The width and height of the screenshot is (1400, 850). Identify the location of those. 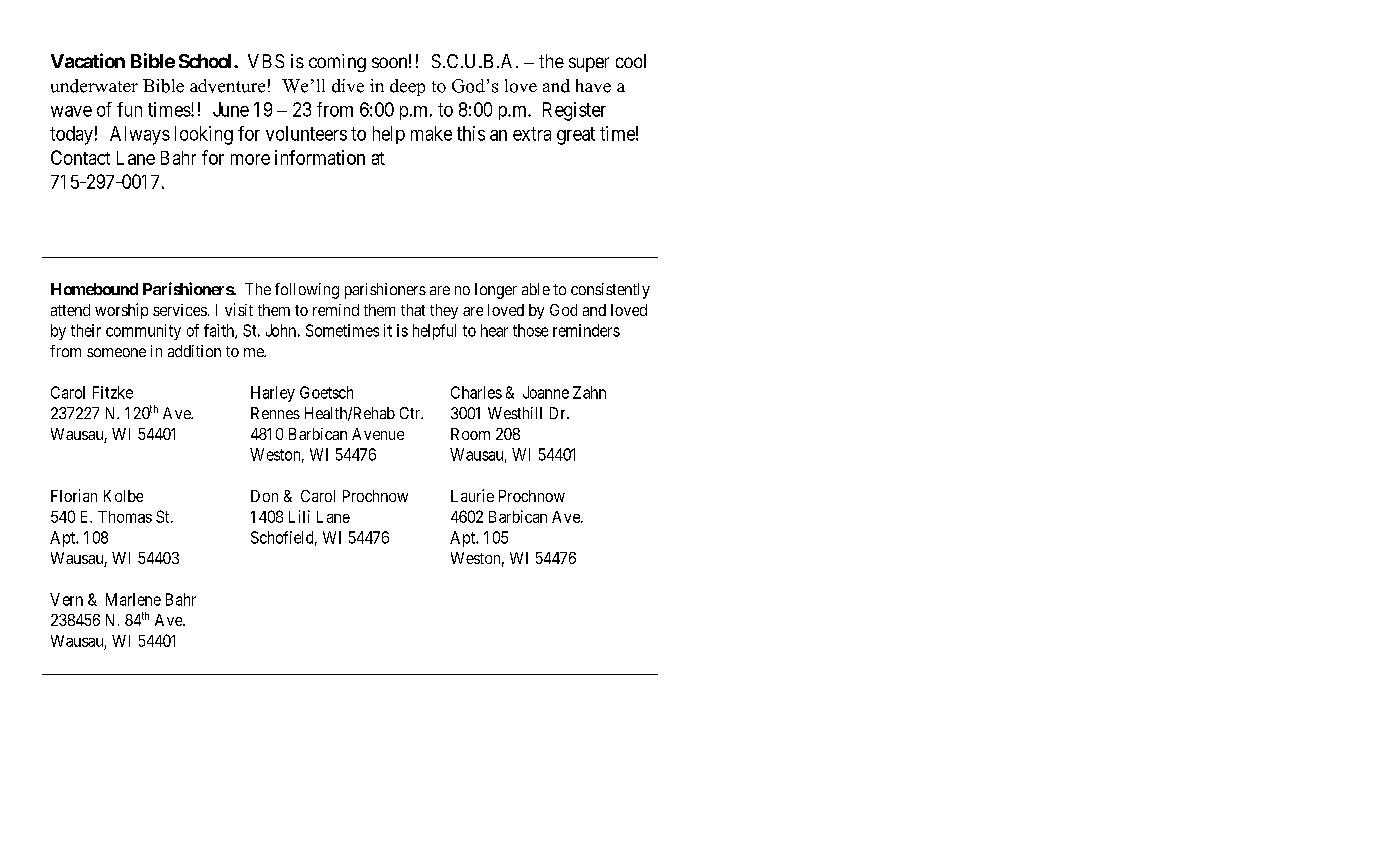
(530, 330).
